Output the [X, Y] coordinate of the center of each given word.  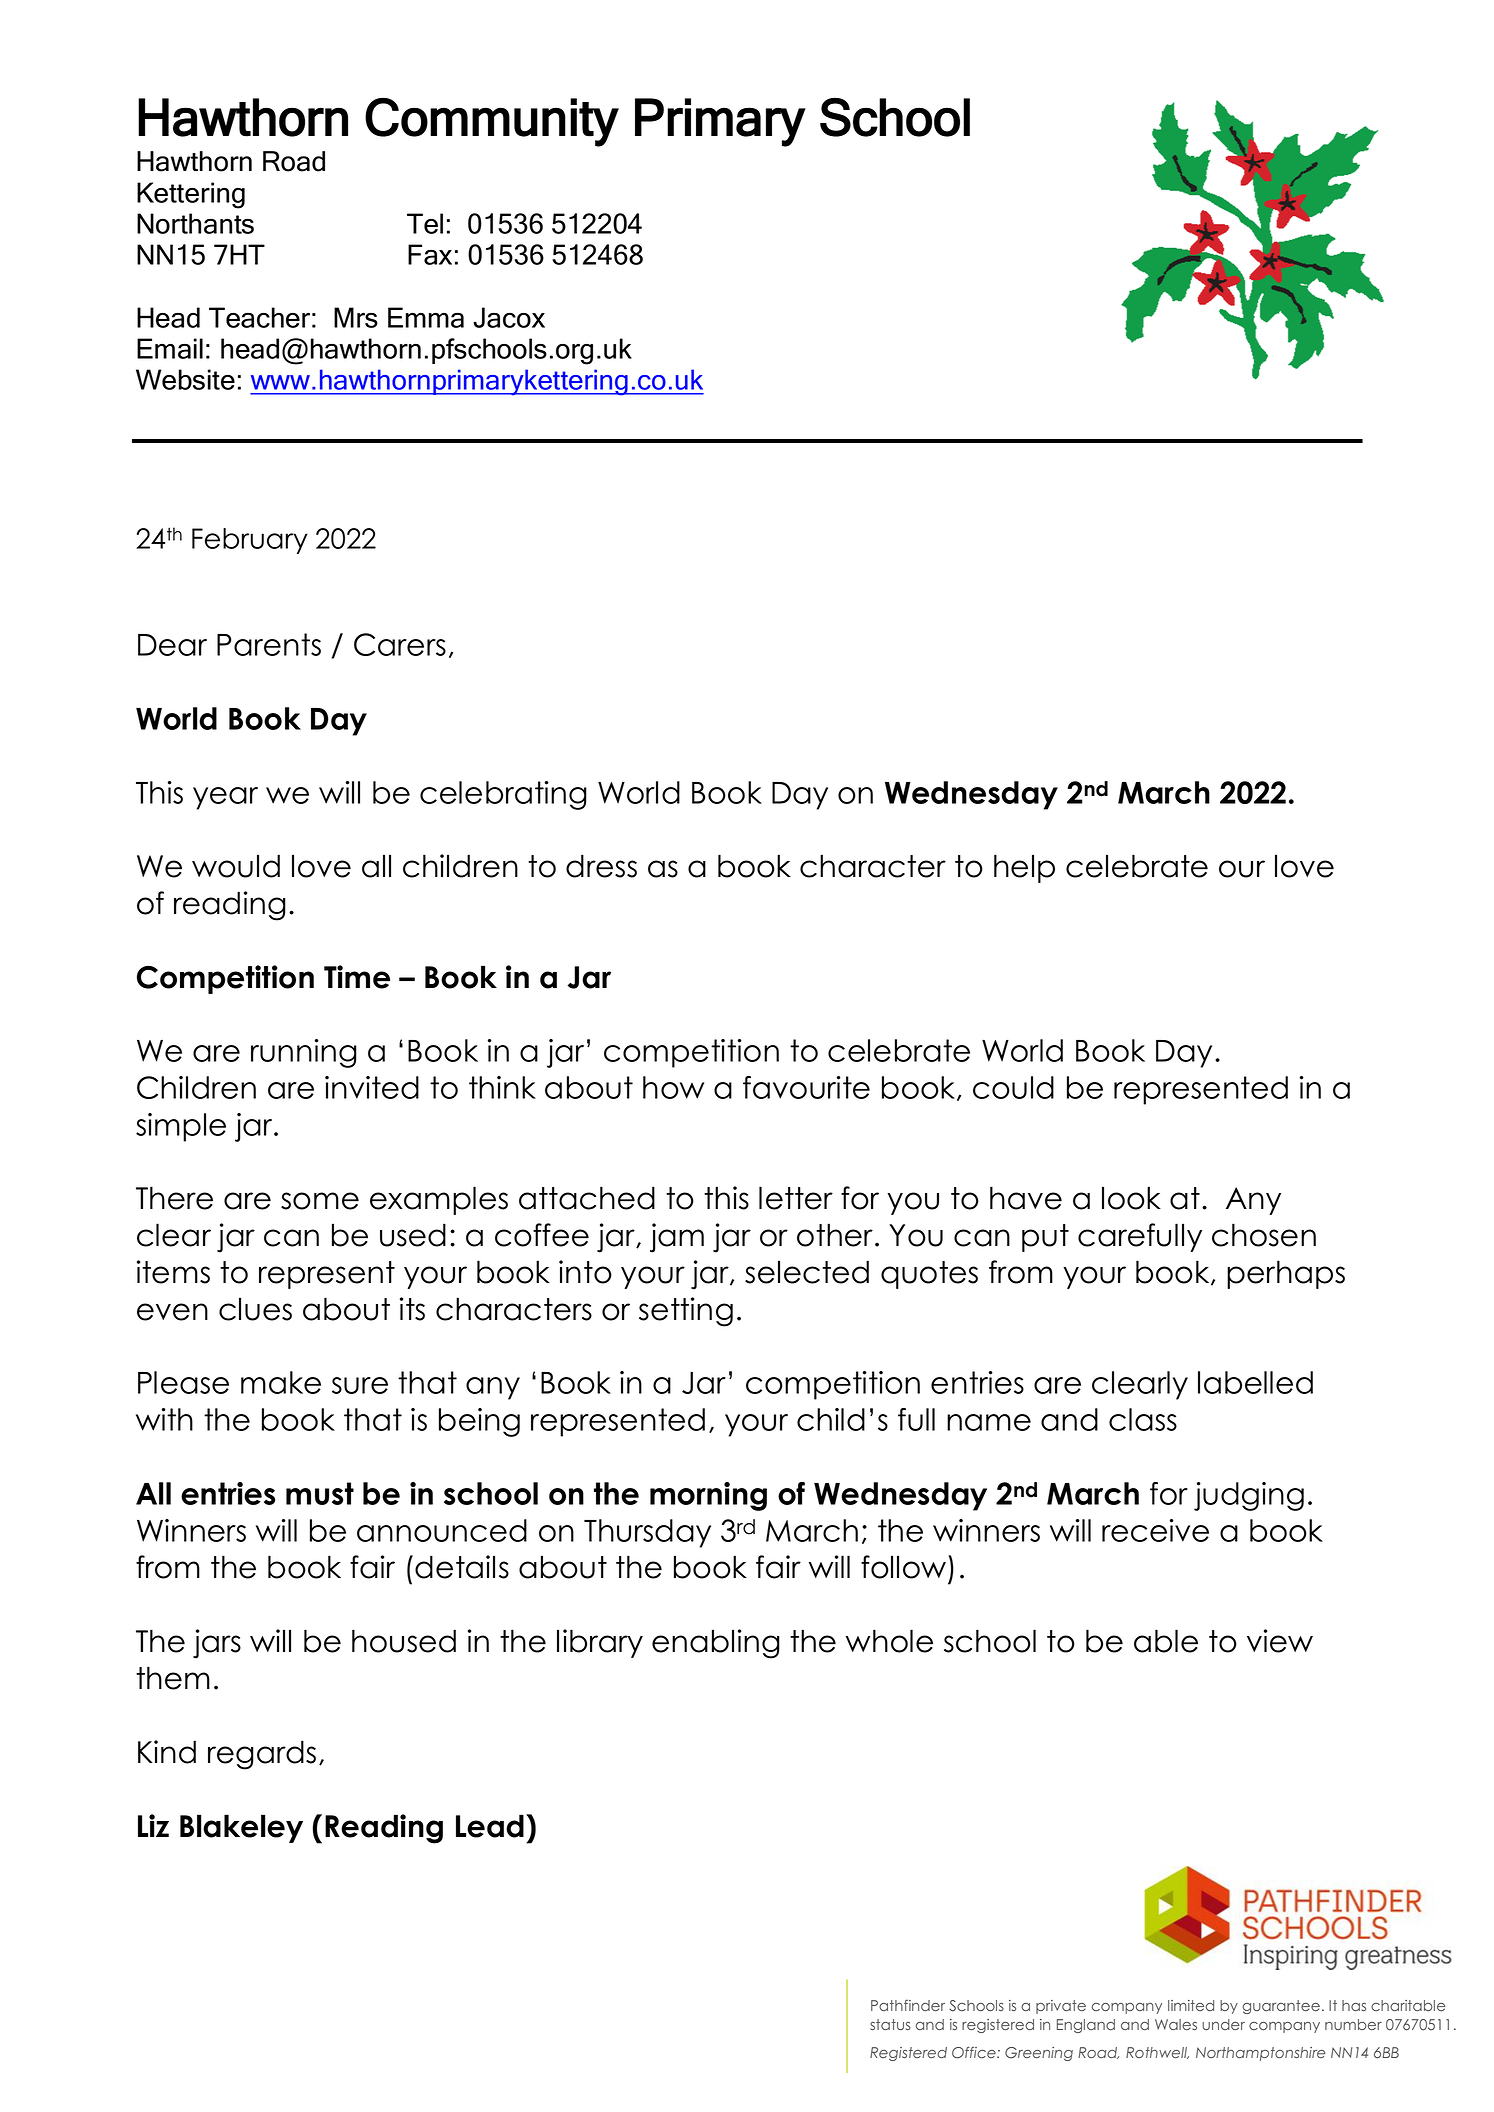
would [236, 866]
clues [255, 1309]
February [250, 541]
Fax [430, 254]
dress [601, 866]
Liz [153, 1825]
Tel [425, 223]
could [1013, 1087]
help [1024, 868]
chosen [1264, 1235]
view [1280, 1641]
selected [807, 1272]
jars [217, 1644]
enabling [715, 1644]
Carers [400, 644]
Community [492, 122]
